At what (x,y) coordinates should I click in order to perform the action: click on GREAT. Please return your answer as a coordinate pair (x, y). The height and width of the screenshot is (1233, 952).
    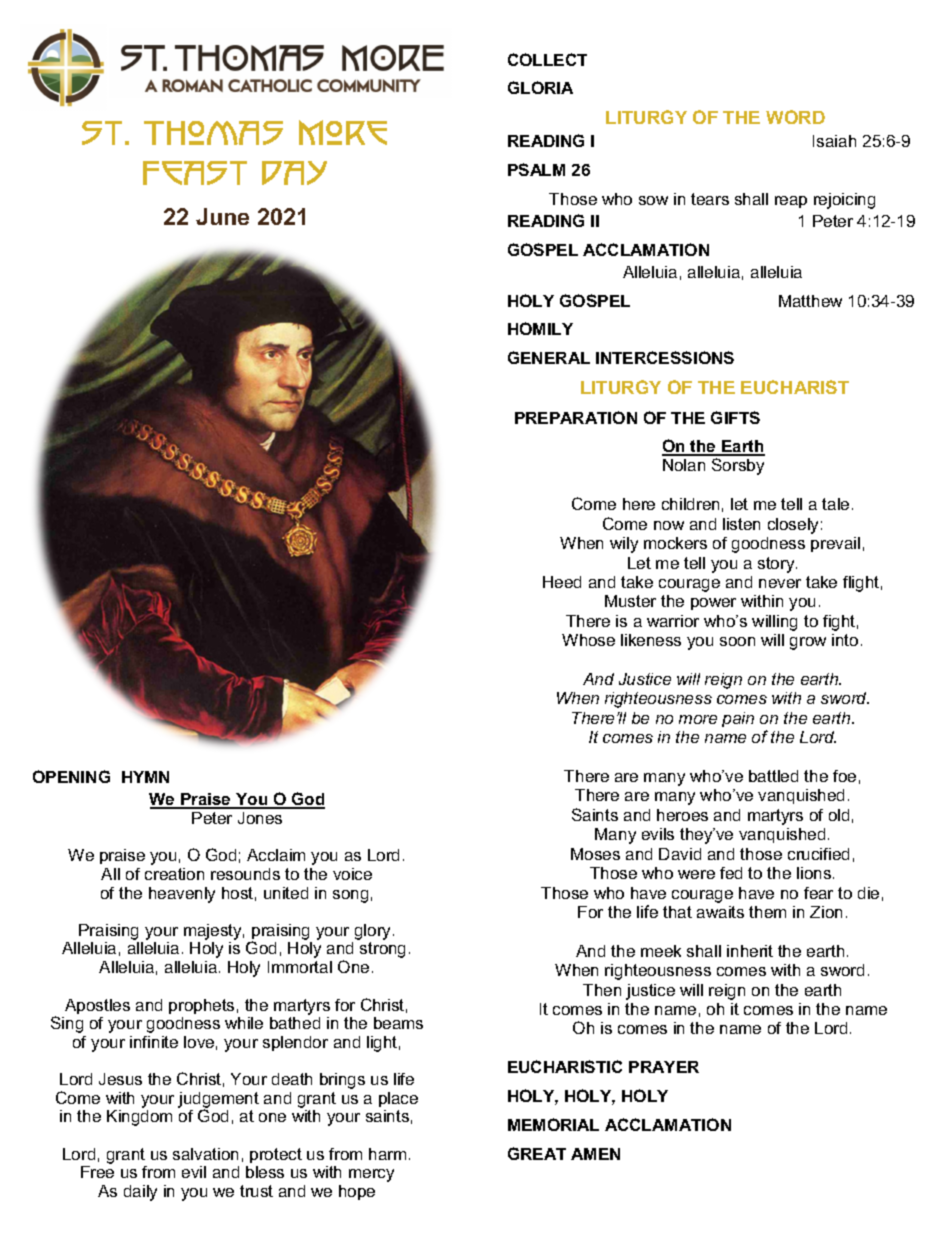
    Looking at the image, I should click on (537, 1153).
